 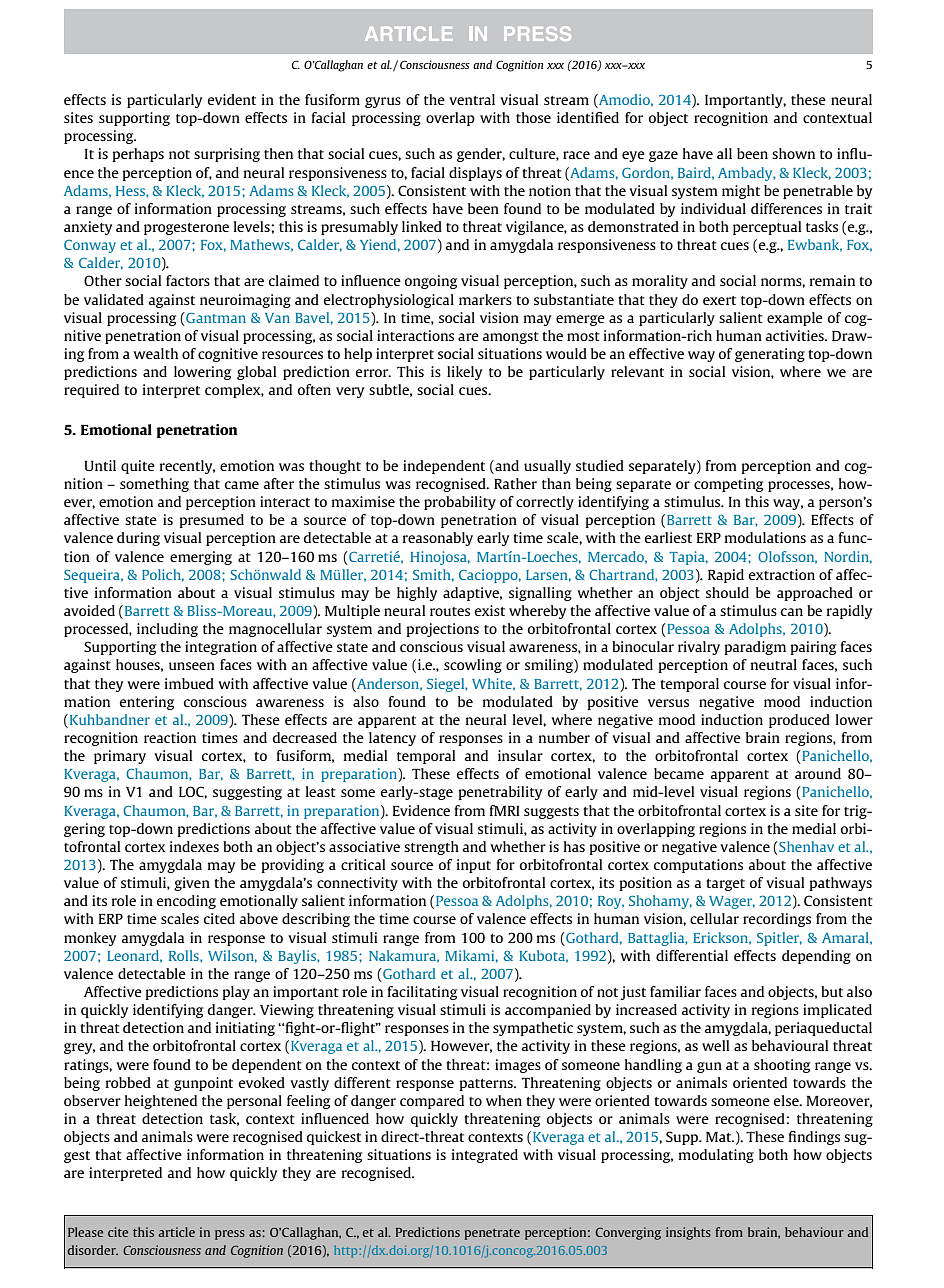 What do you see at coordinates (492, 1234) in the image?
I see `penetrate` at bounding box center [492, 1234].
